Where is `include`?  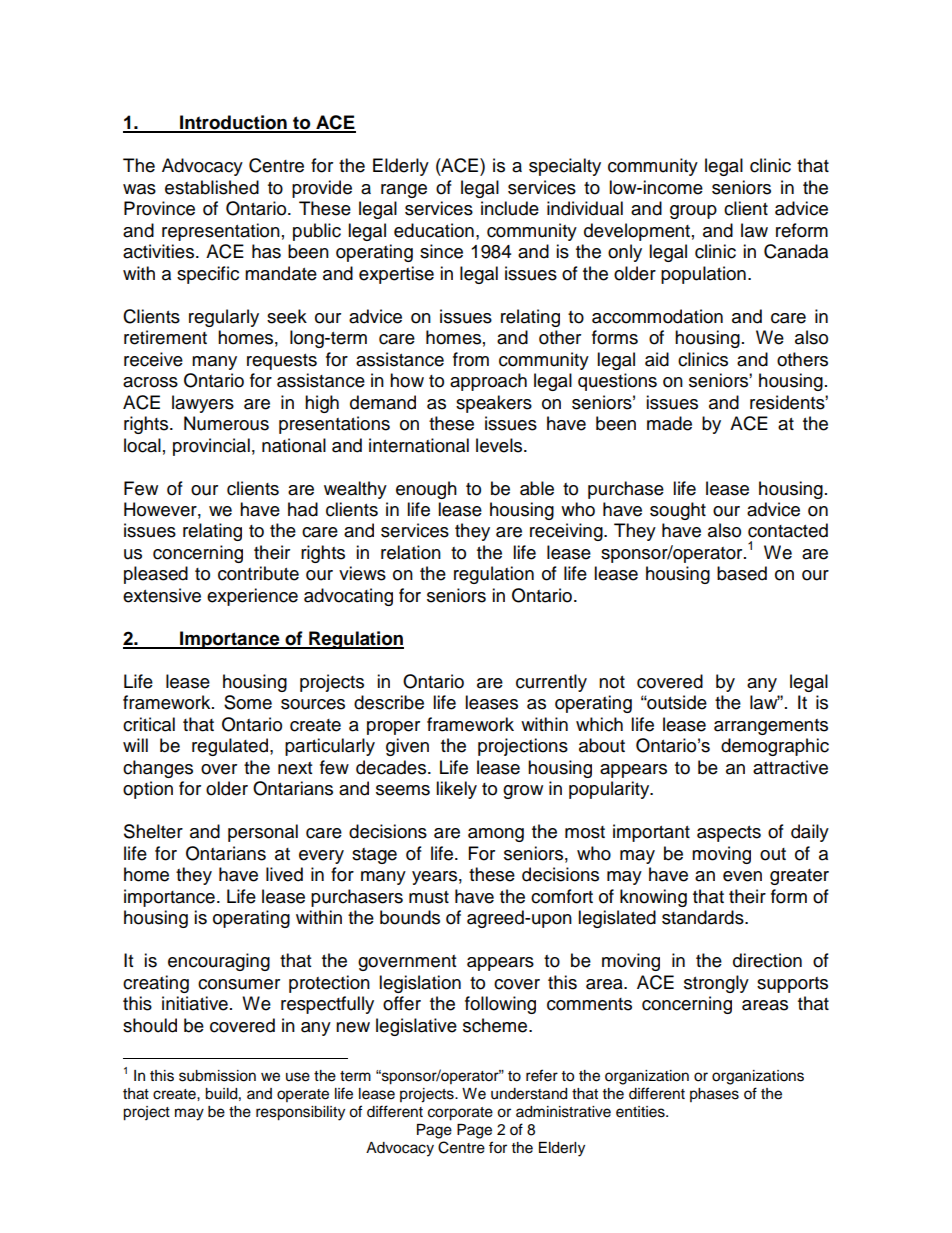
include is located at coordinates (510, 208).
